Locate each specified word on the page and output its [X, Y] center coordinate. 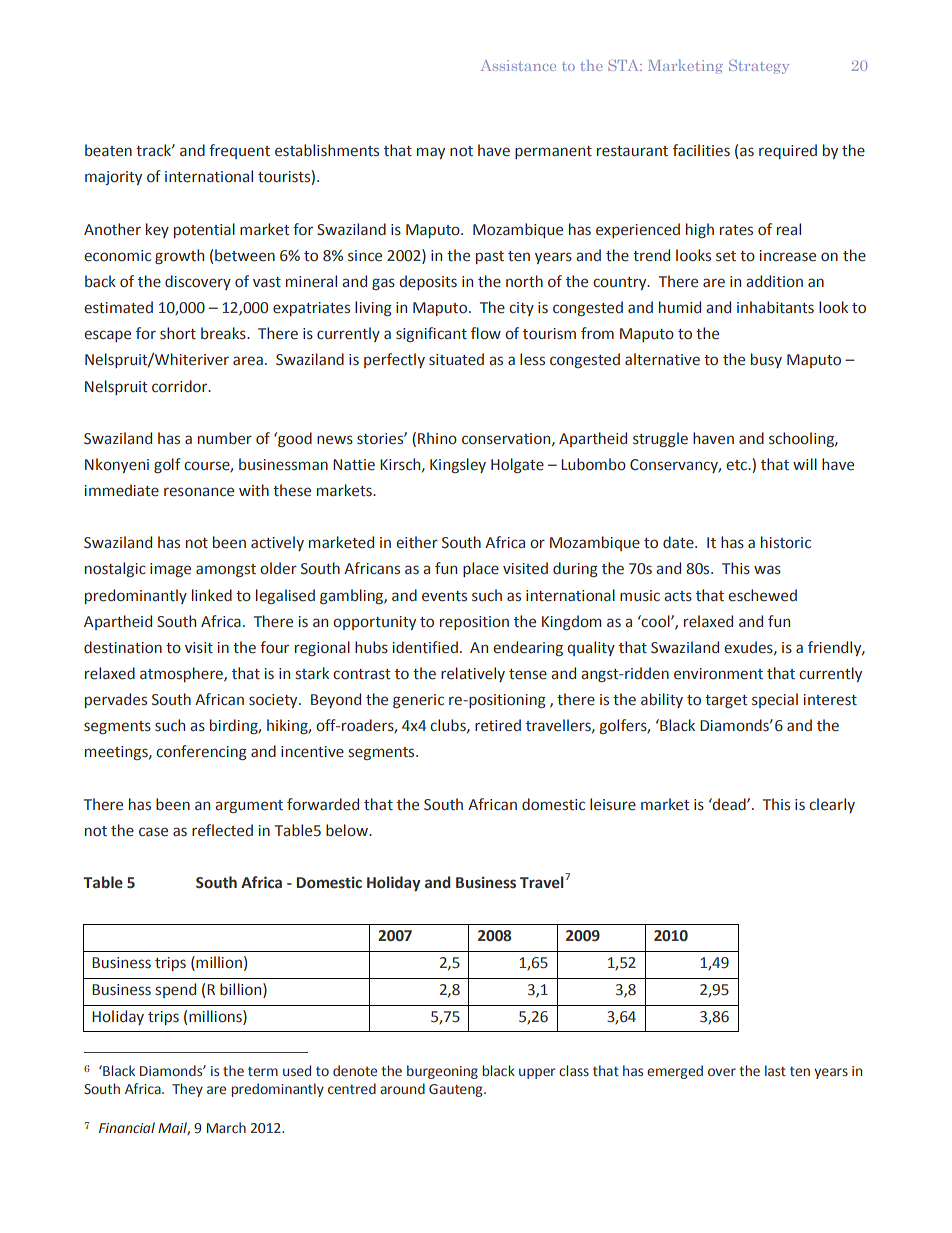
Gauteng [457, 1090]
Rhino [437, 438]
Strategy [759, 67]
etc [737, 465]
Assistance [518, 65]
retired [498, 725]
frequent [239, 151]
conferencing [201, 752]
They [187, 1090]
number [225, 438]
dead [729, 804]
